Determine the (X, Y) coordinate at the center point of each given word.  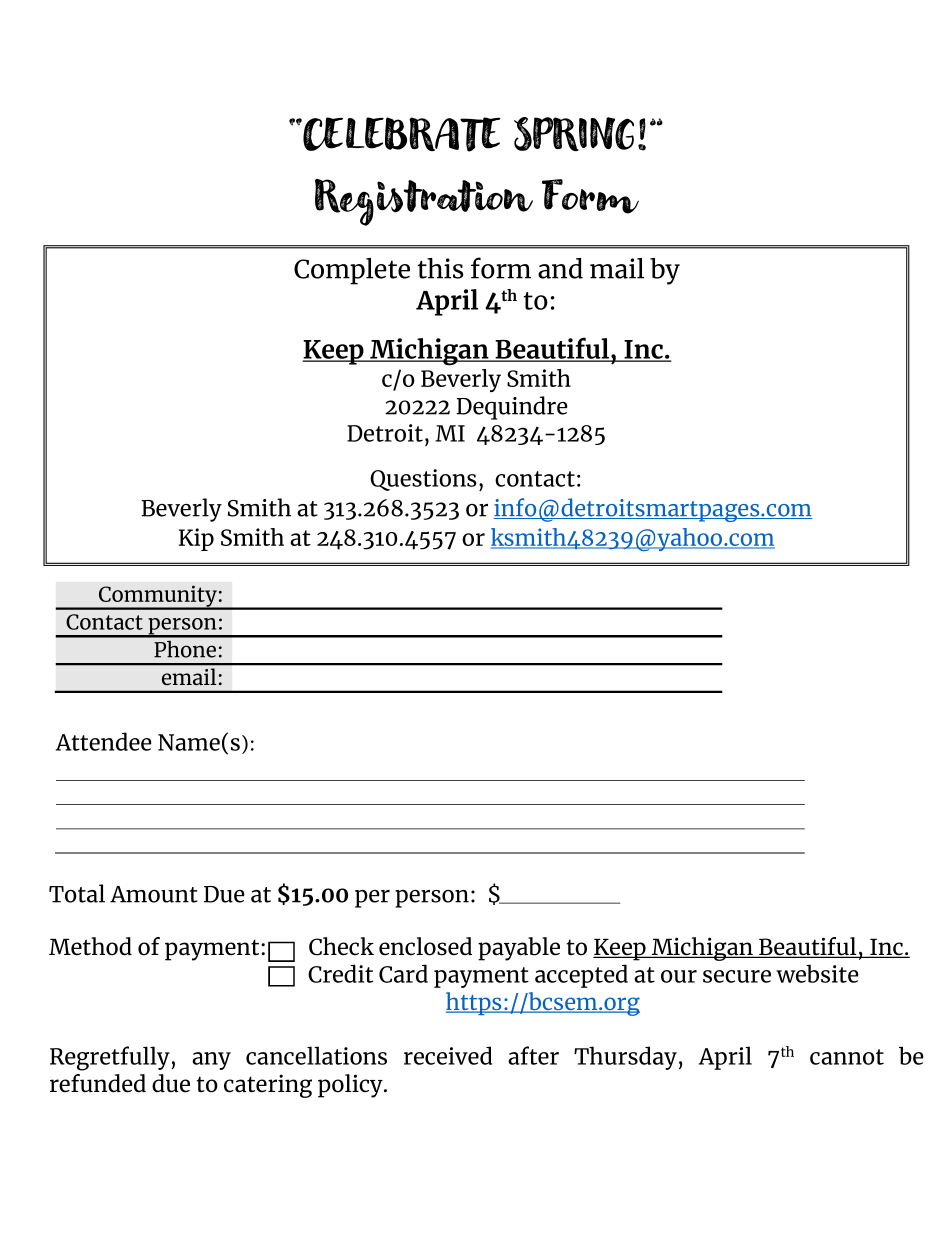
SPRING (574, 134)
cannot (847, 1057)
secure (737, 976)
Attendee (104, 741)
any (211, 1061)
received (448, 1055)
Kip (196, 539)
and (560, 268)
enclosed (425, 946)
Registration (424, 202)
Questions (423, 480)
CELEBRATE (401, 134)
